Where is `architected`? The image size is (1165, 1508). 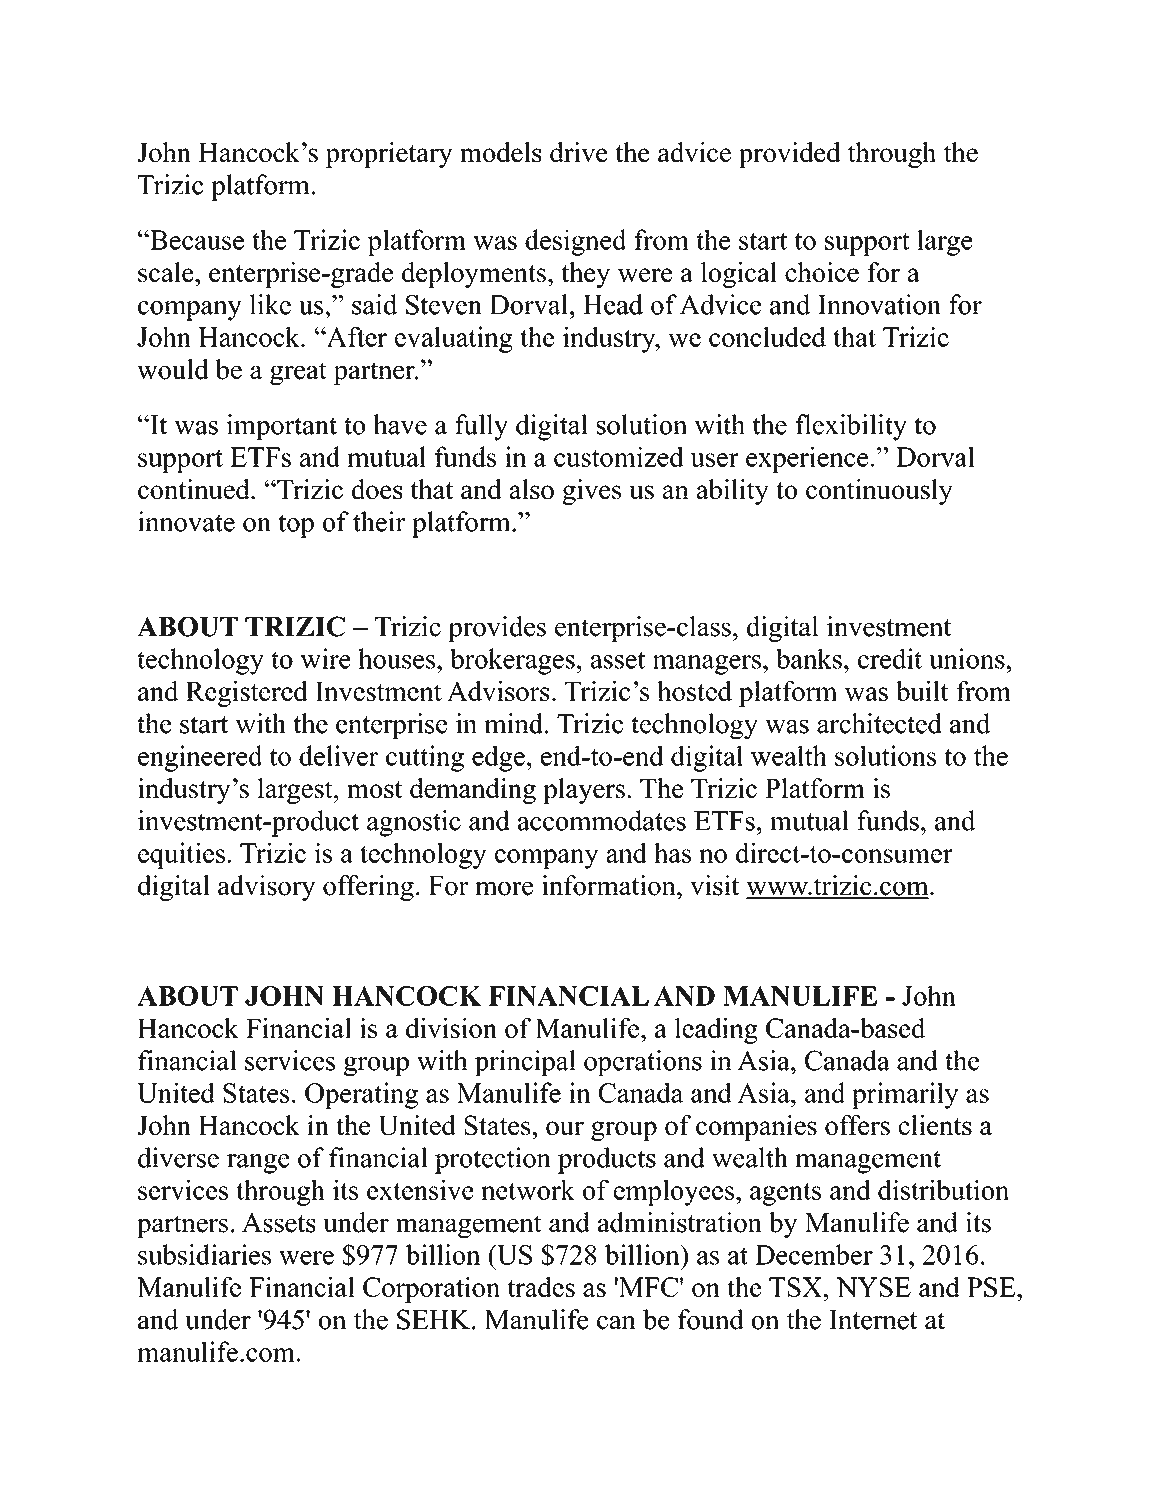 architected is located at coordinates (879, 723).
